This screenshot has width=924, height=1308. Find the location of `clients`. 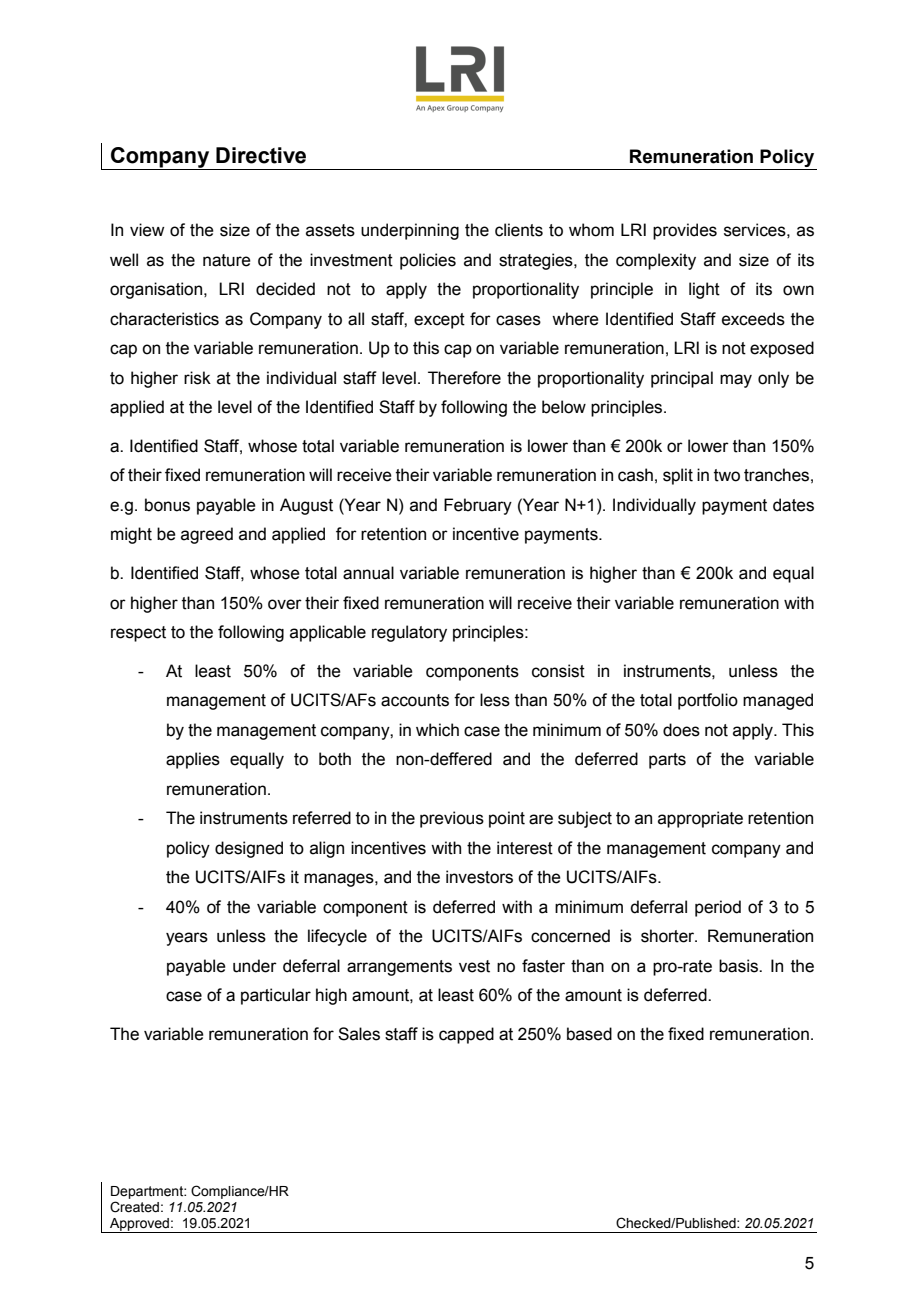

clients is located at coordinates (519, 230).
